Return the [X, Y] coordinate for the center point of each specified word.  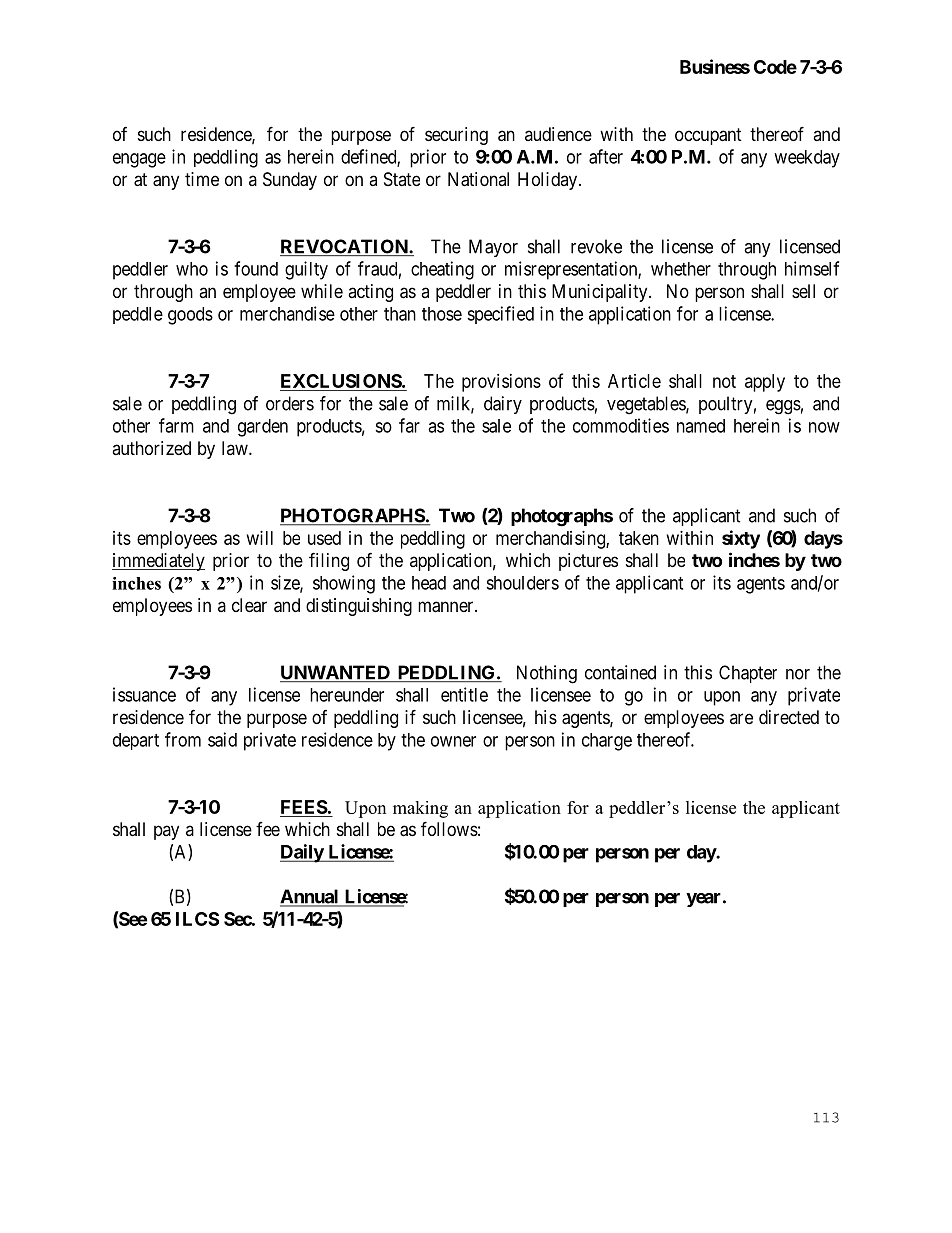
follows [449, 828]
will [260, 538]
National [478, 179]
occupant [708, 136]
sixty [741, 539]
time [202, 179]
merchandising [551, 540]
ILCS [197, 919]
